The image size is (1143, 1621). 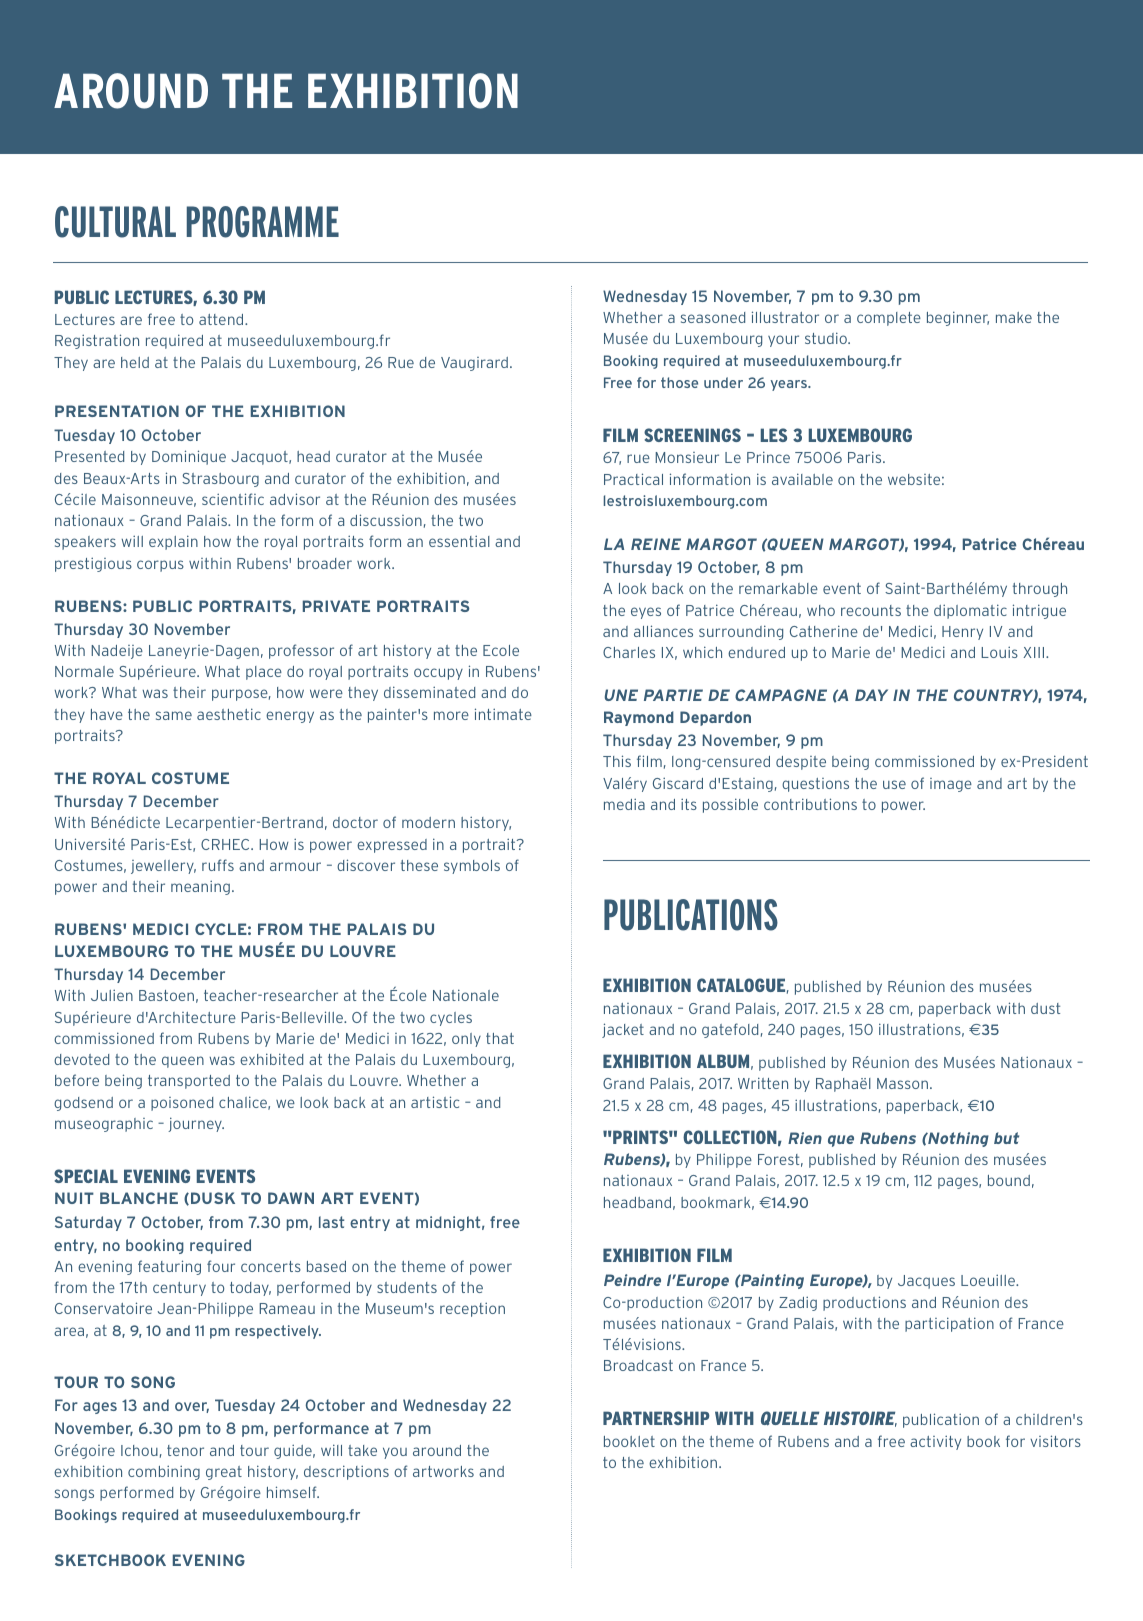 What do you see at coordinates (958, 318) in the page?
I see `beginner` at bounding box center [958, 318].
